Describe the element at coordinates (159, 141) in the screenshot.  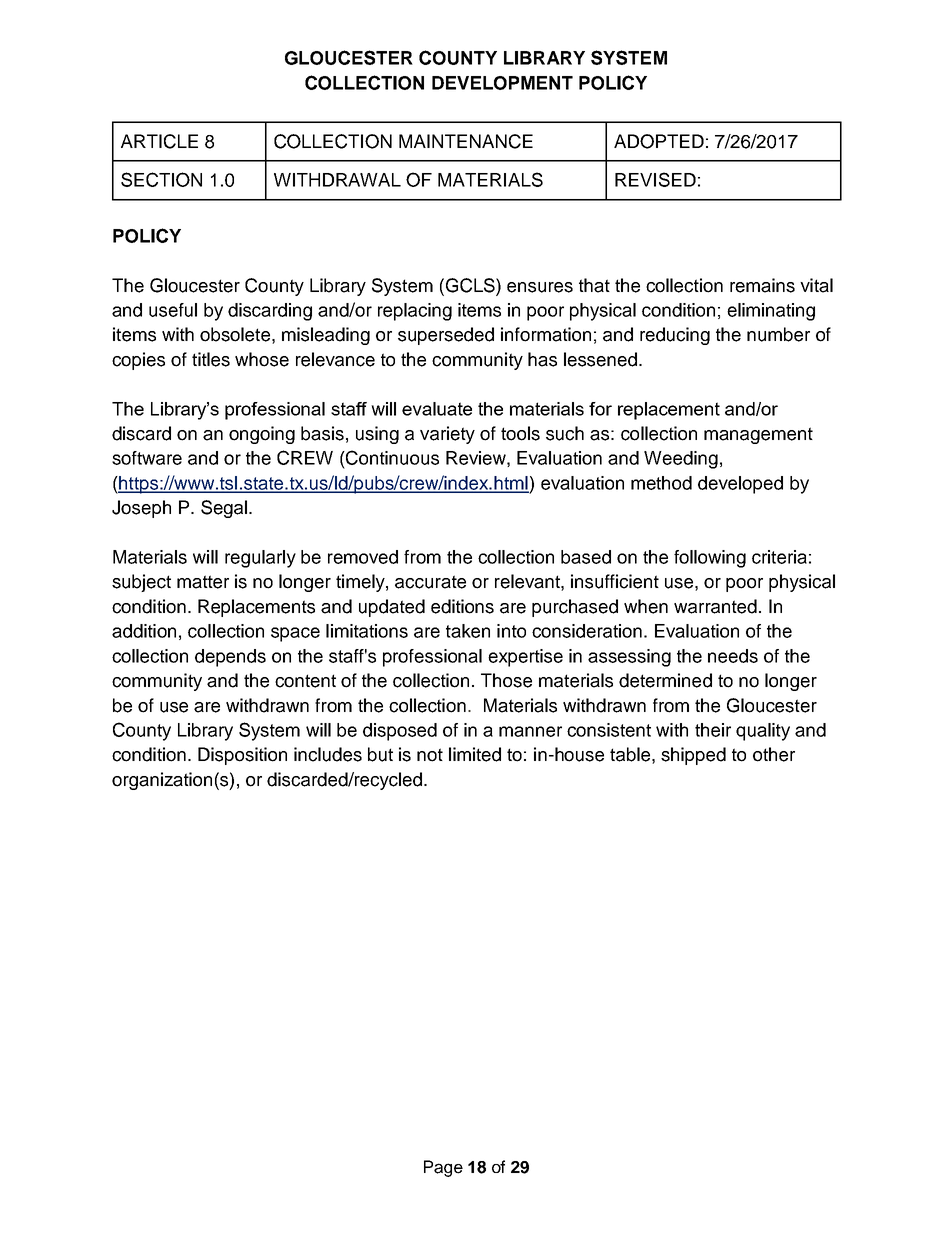
I see `ARTICLE` at that location.
